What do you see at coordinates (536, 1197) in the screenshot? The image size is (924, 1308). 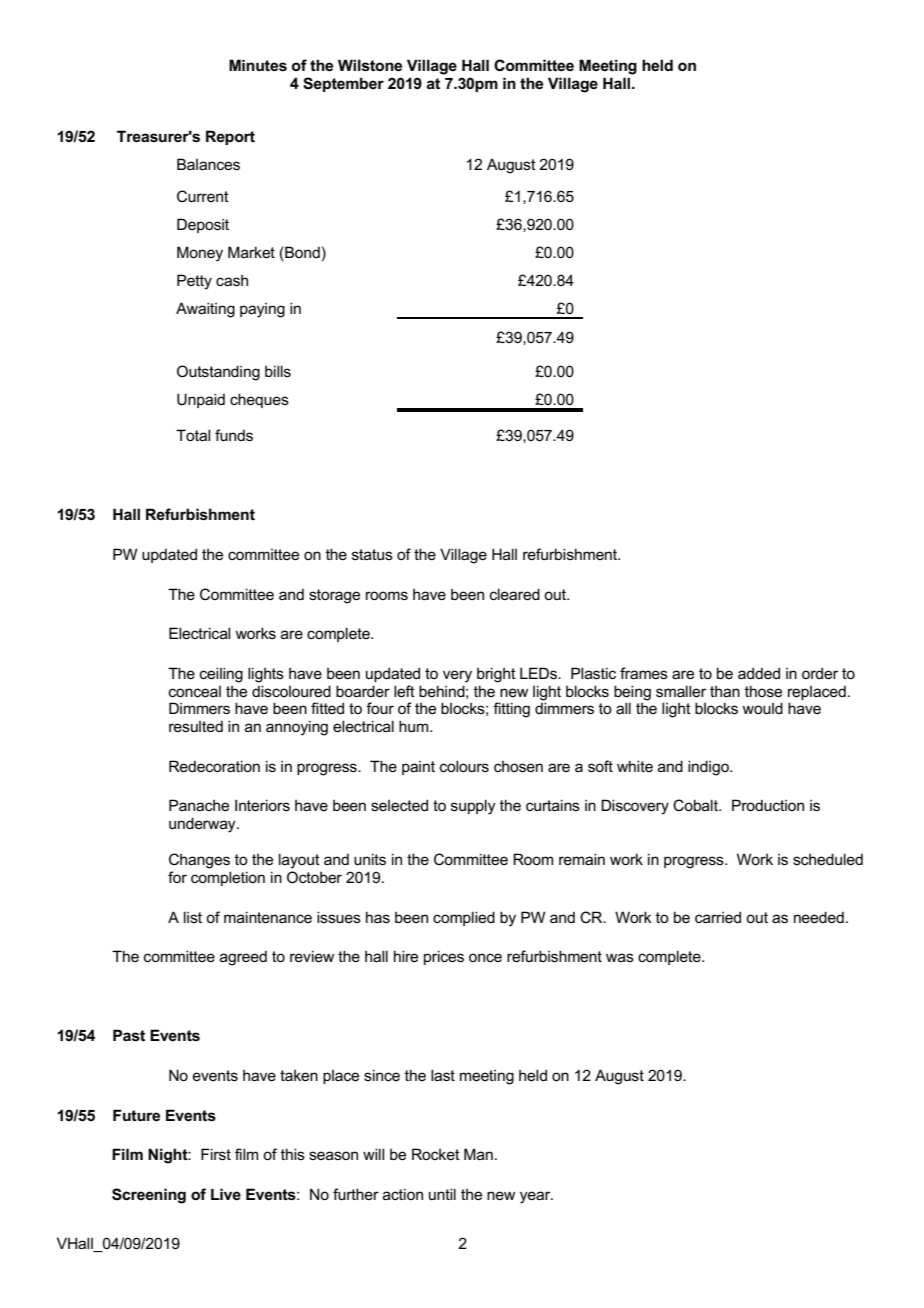 I see `year` at bounding box center [536, 1197].
